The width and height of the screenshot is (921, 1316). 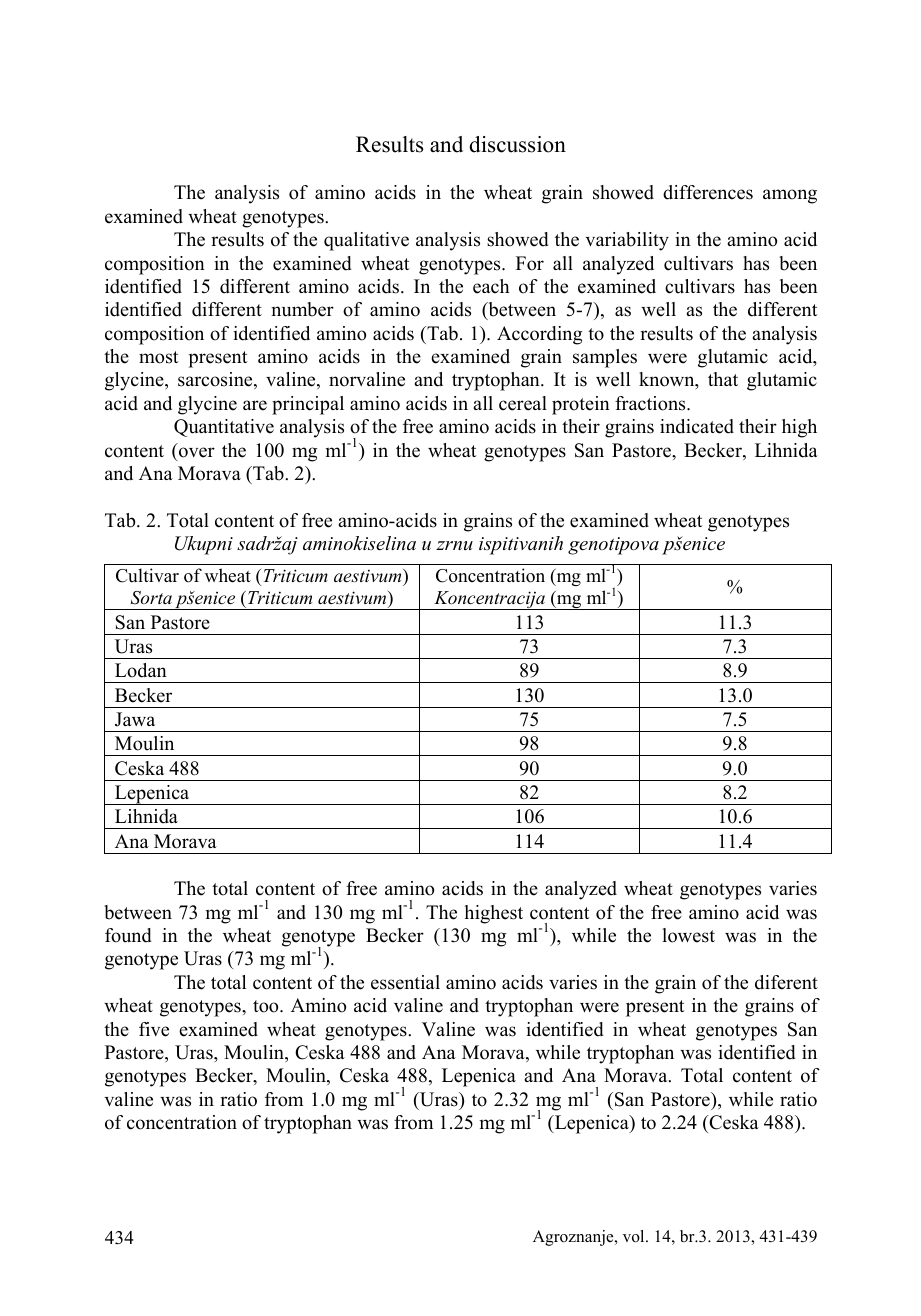 I want to click on cereal, so click(x=523, y=403).
